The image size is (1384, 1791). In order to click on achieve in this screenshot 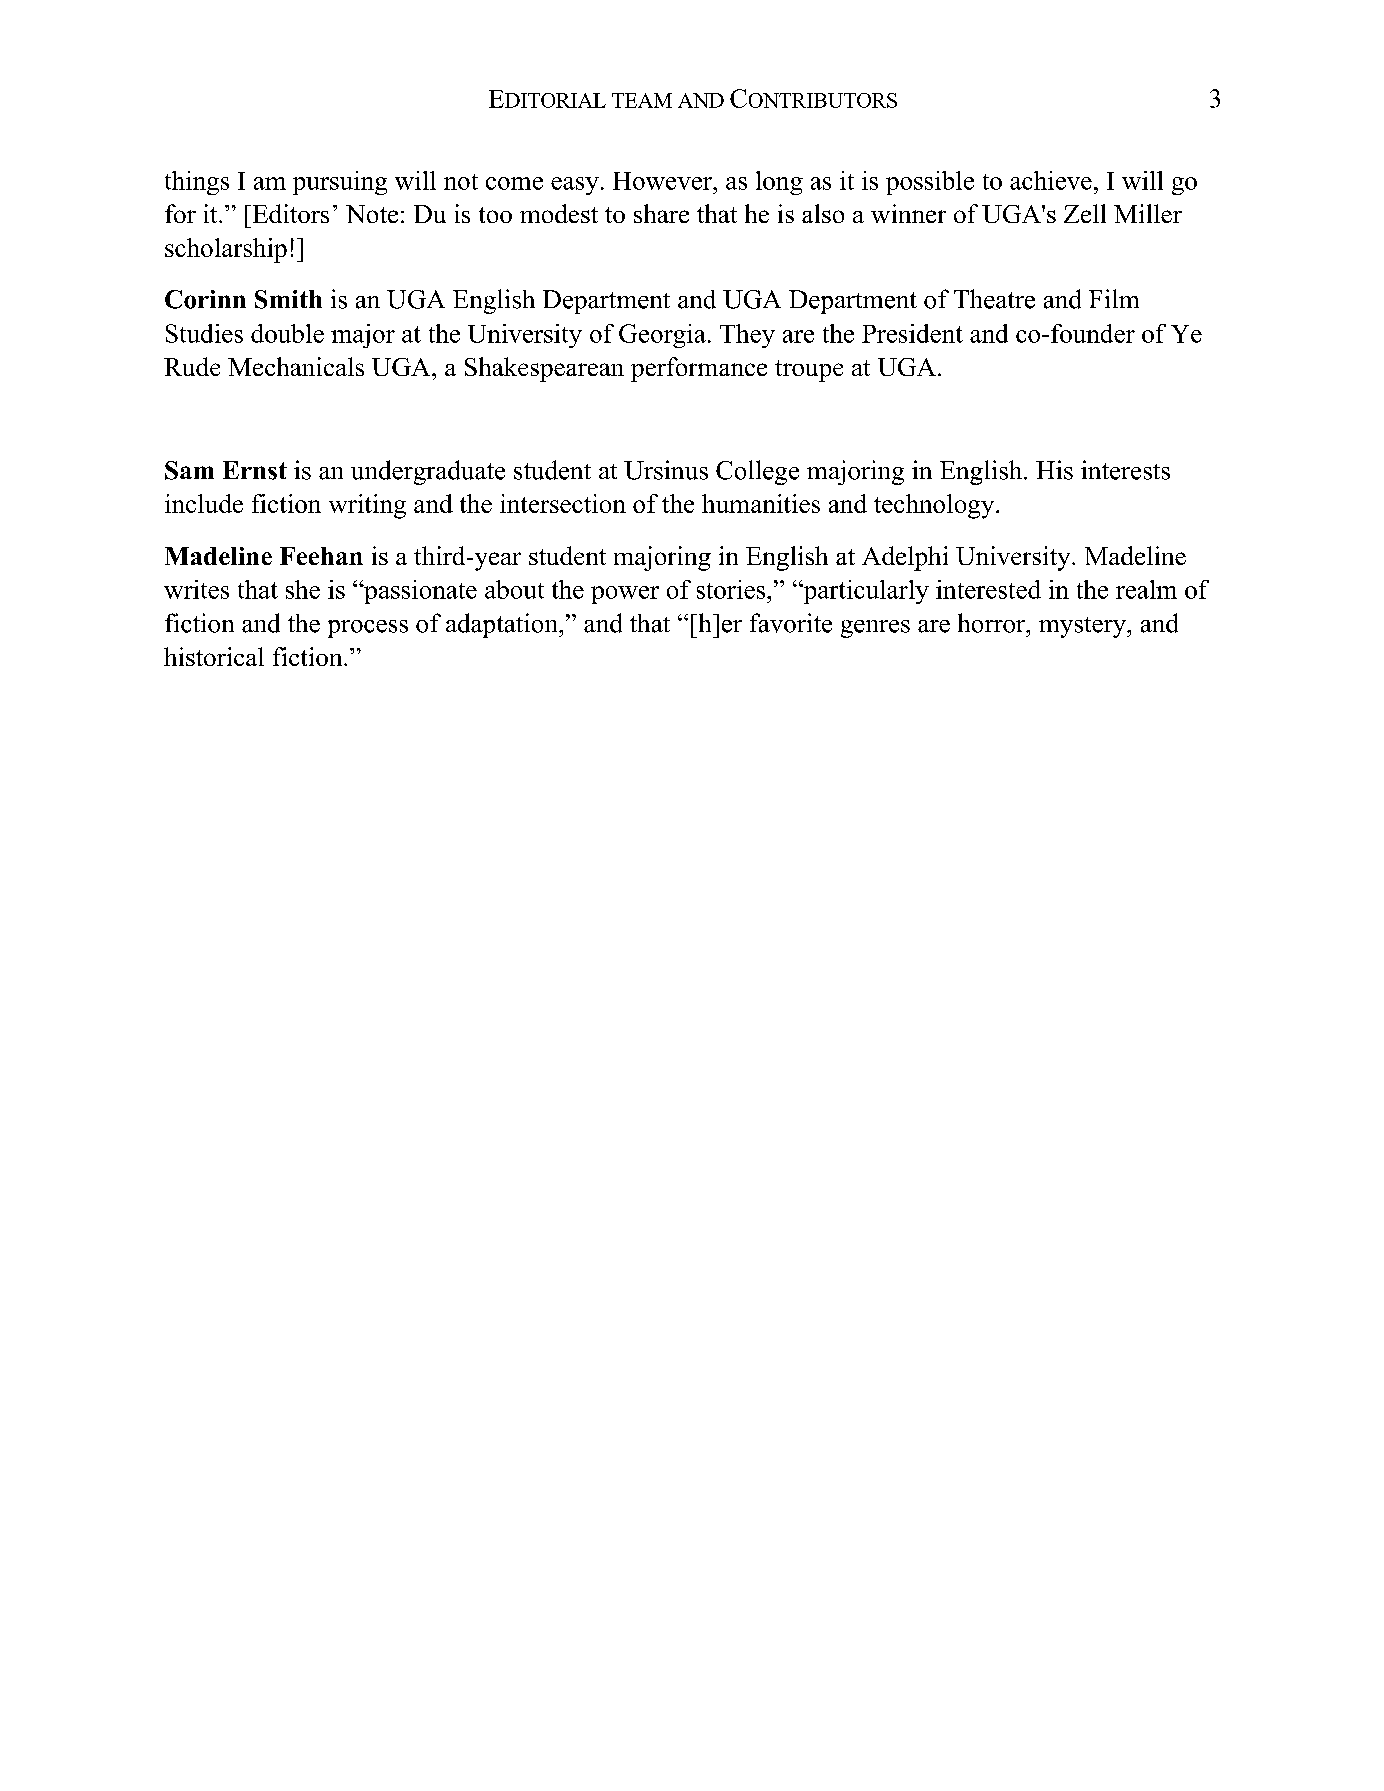, I will do `click(1051, 180)`.
